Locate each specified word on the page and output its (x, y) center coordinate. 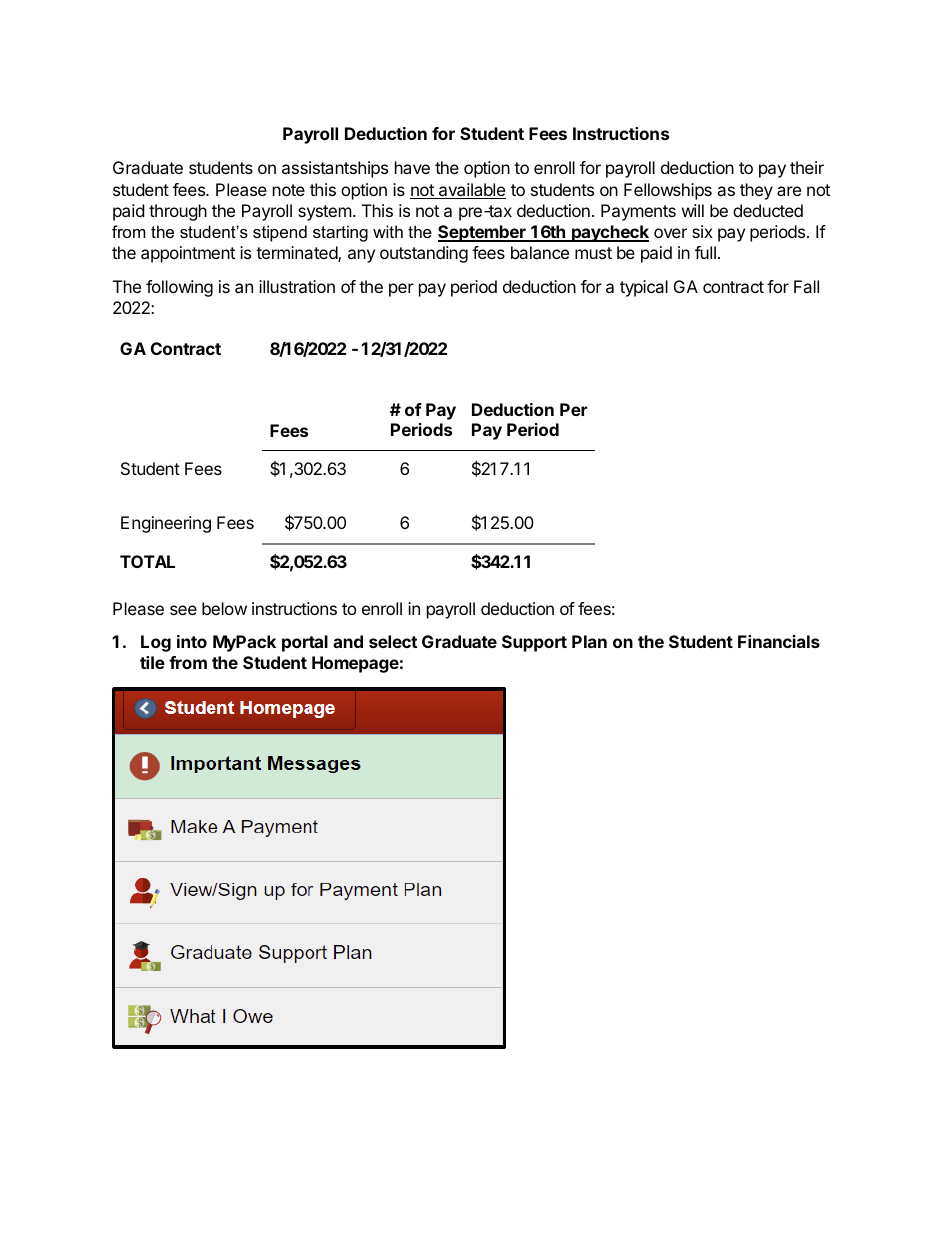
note (289, 190)
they (756, 191)
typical (644, 288)
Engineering (166, 524)
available (471, 191)
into (192, 641)
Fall (806, 286)
